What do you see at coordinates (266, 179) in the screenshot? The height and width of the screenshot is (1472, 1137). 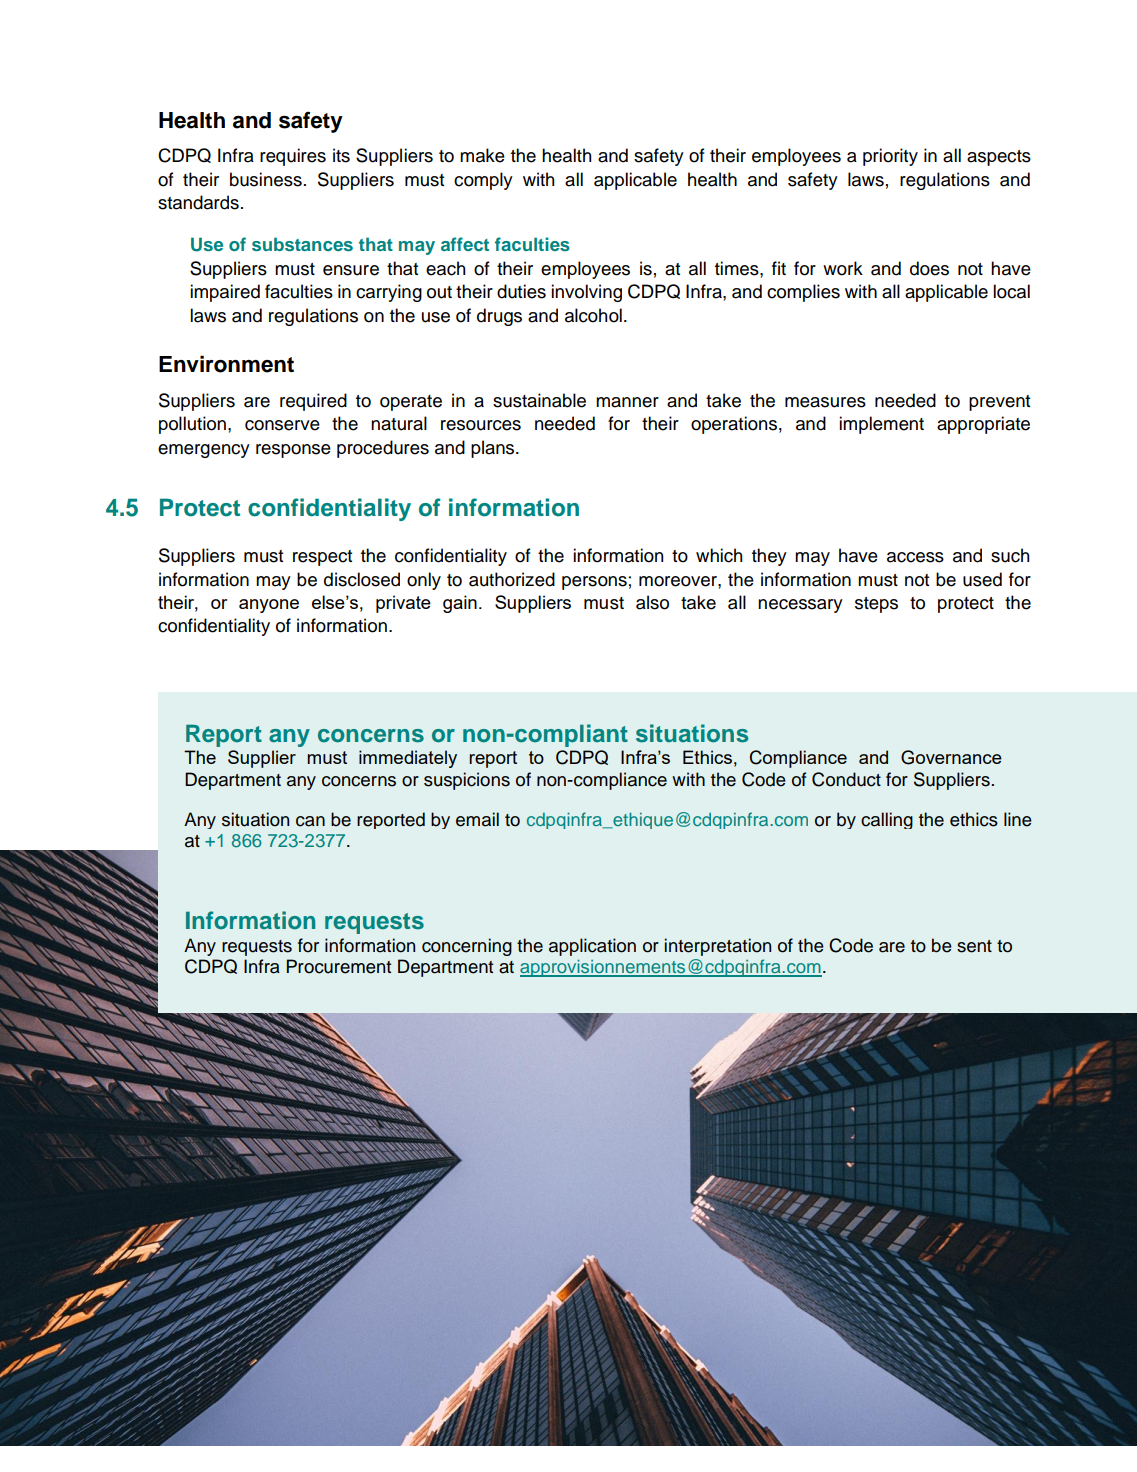 I see `business` at bounding box center [266, 179].
